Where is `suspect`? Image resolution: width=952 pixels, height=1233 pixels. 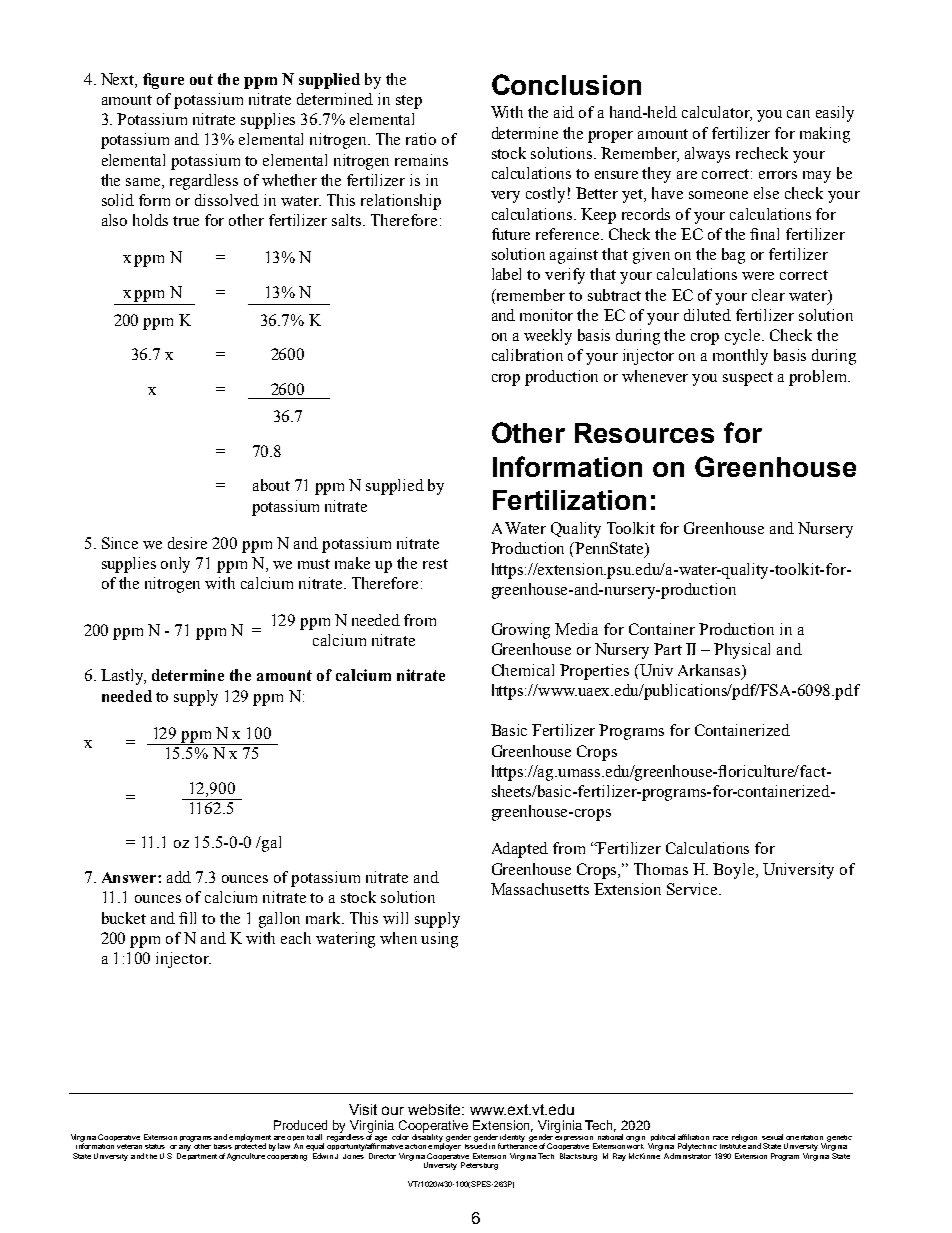 suspect is located at coordinates (748, 379).
